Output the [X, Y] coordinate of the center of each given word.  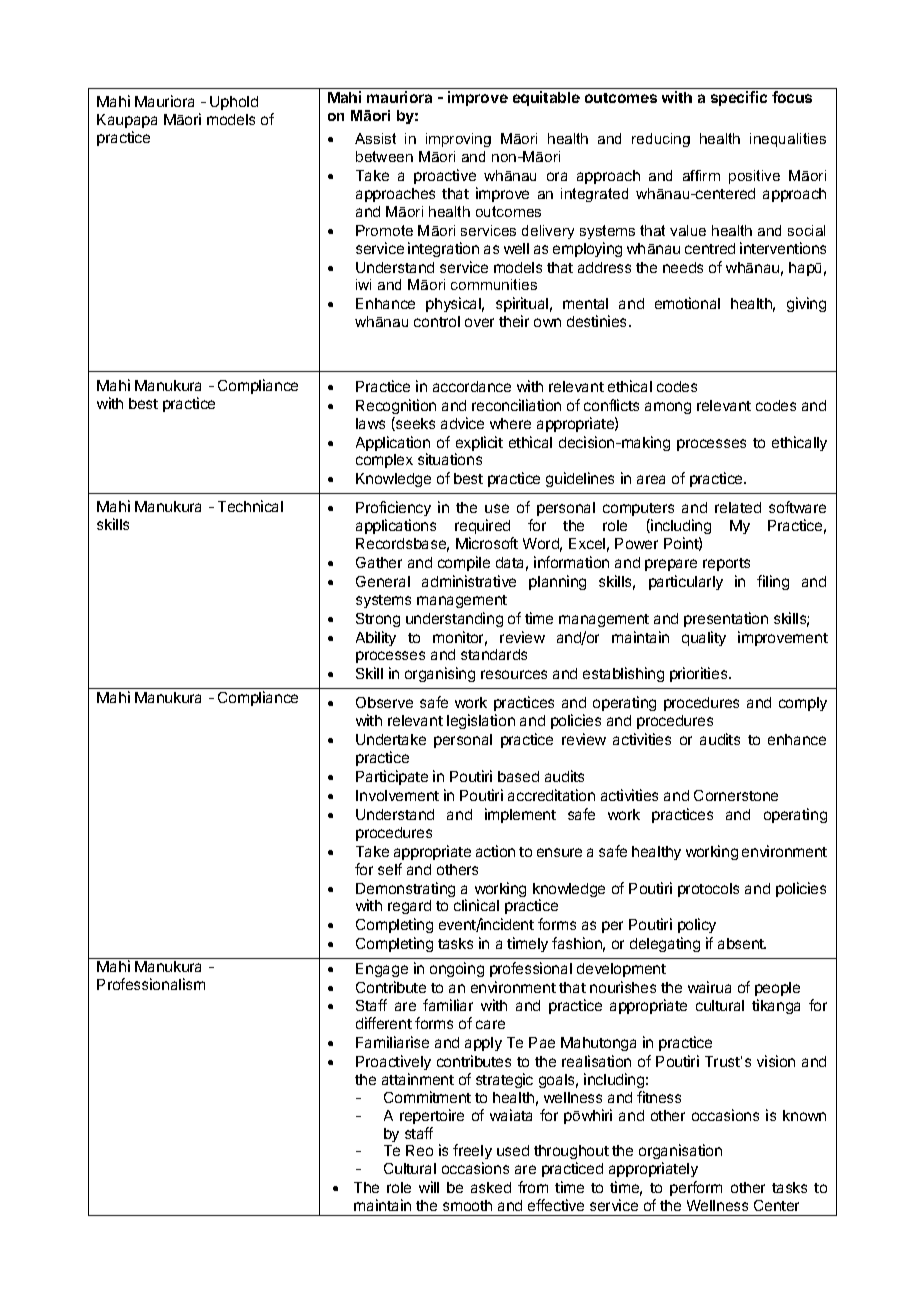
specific [739, 98]
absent [742, 943]
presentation [726, 619]
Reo [419, 1150]
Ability [376, 638]
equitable [546, 98]
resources [514, 674]
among [668, 408]
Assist [375, 138]
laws [370, 423]
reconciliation [516, 405]
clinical [476, 905]
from [533, 1187]
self [390, 869]
